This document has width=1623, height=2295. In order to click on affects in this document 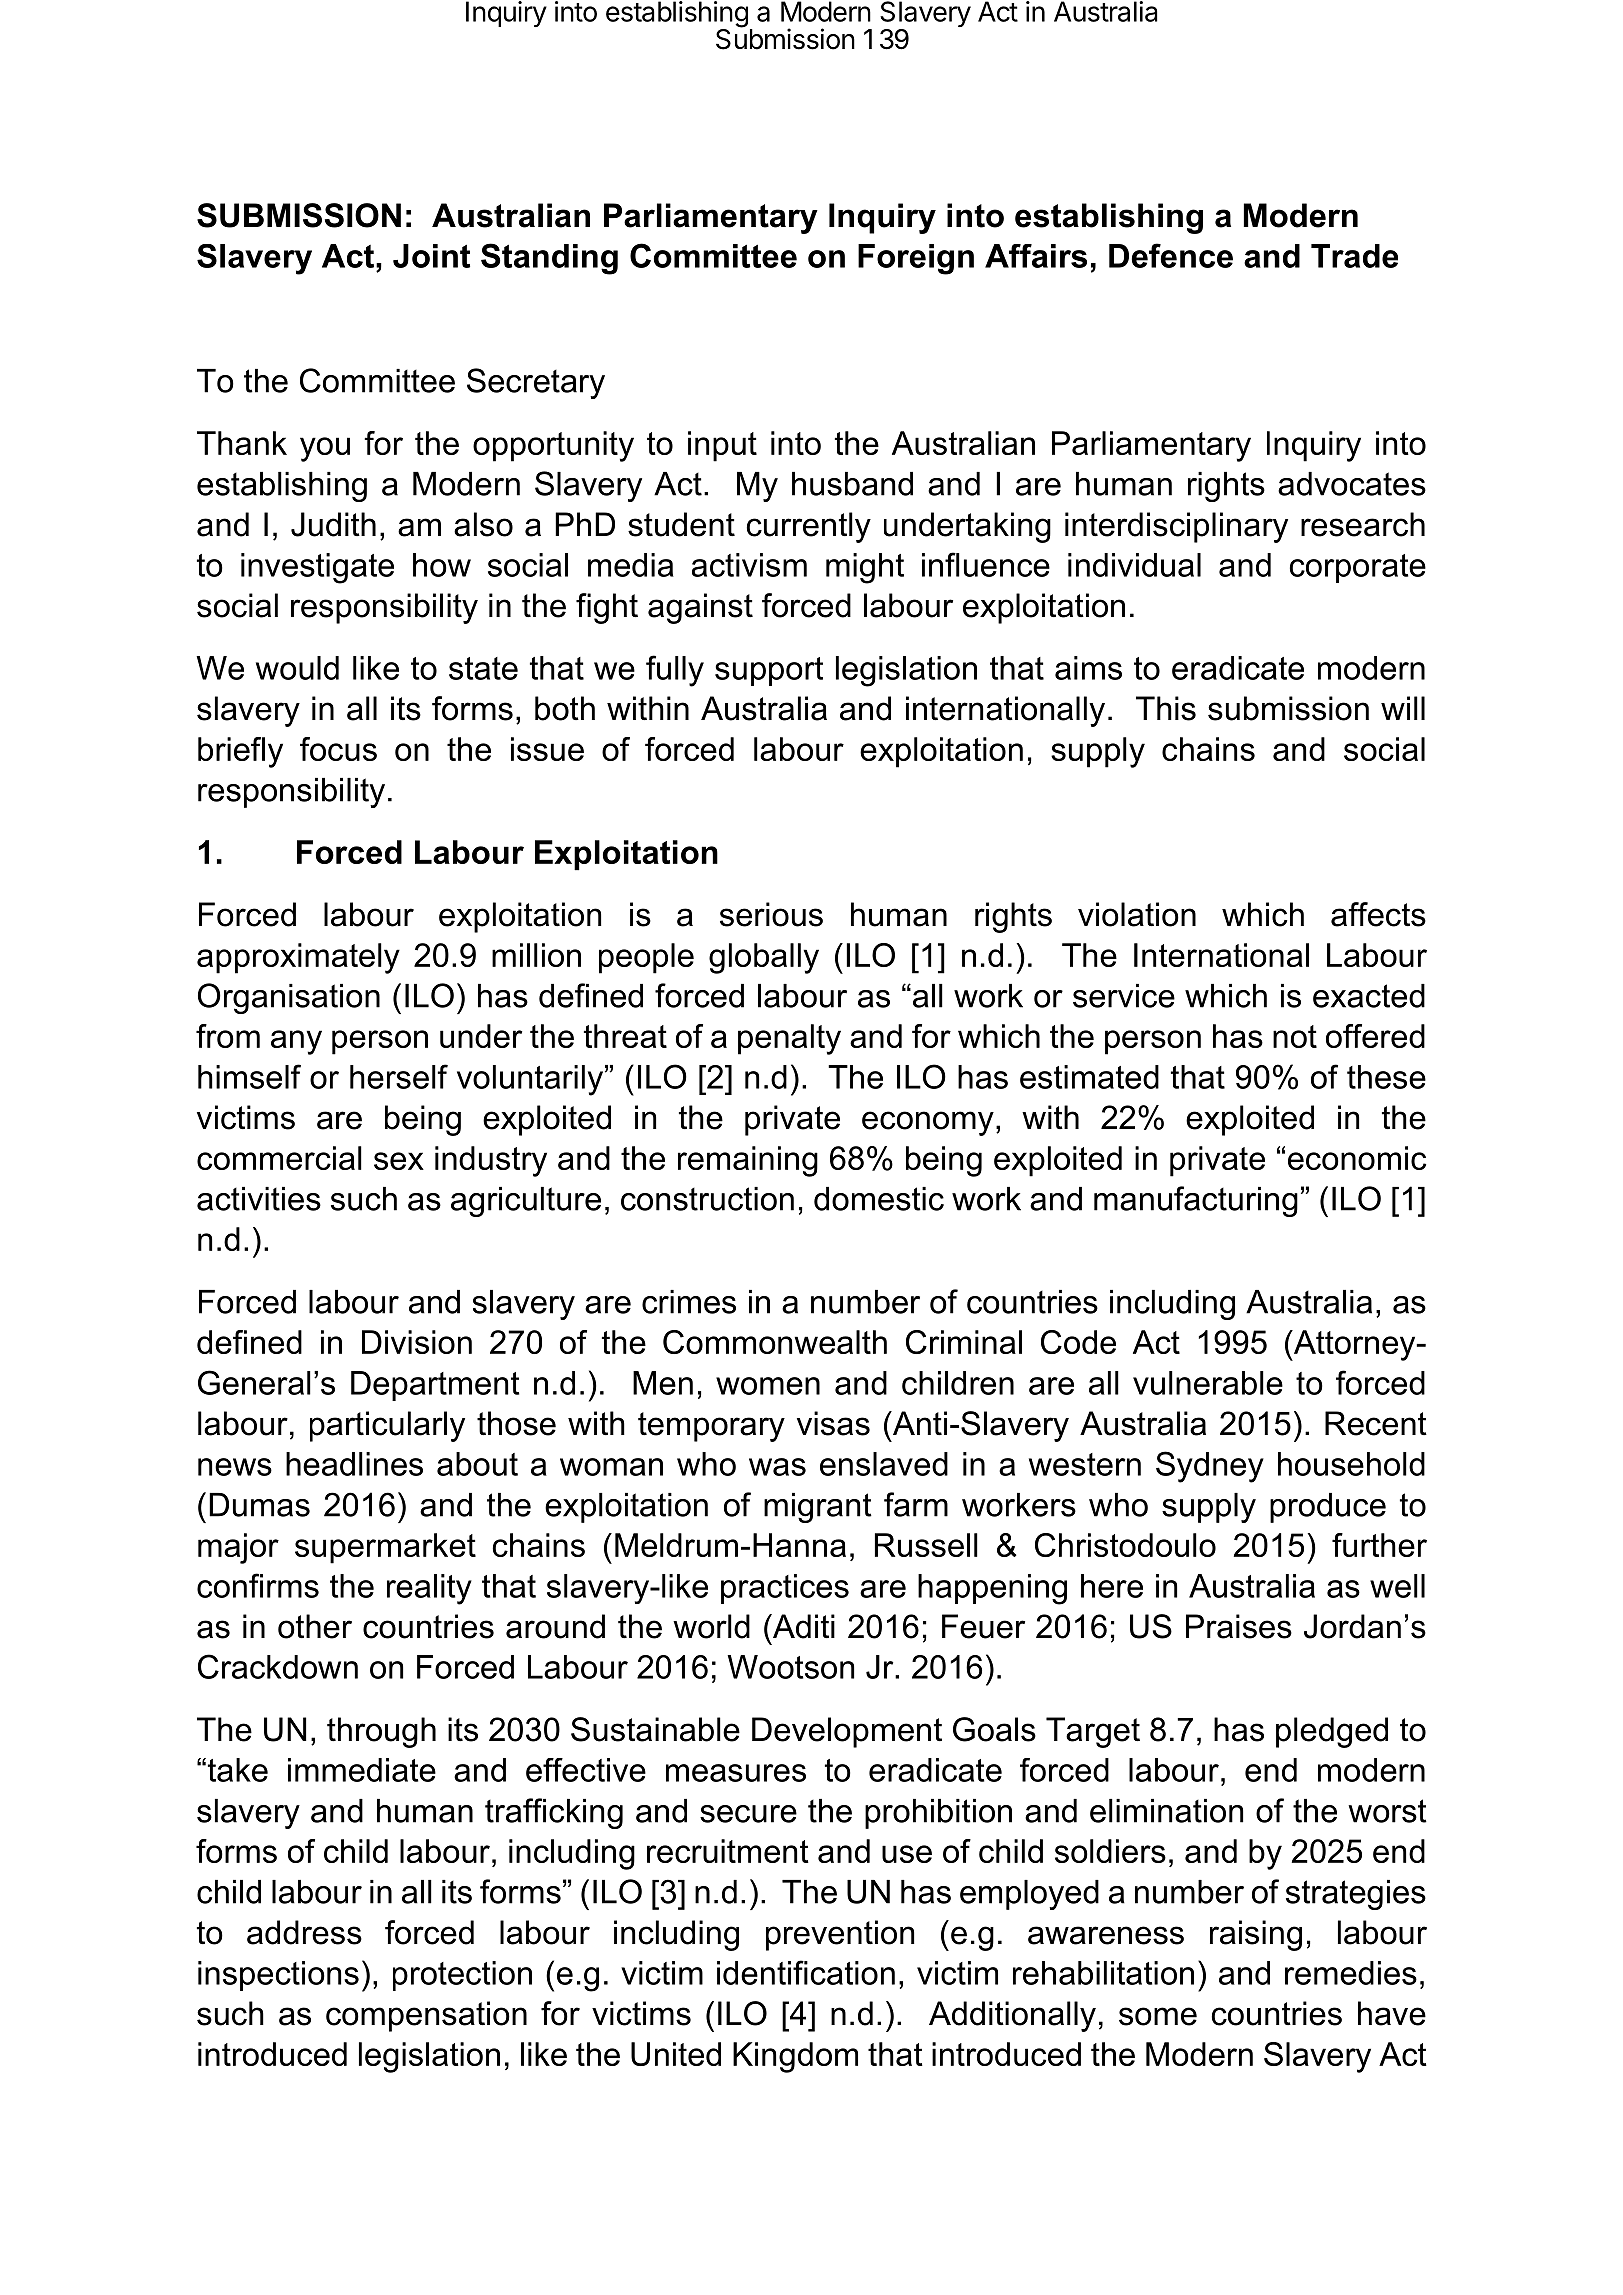, I will do `click(1378, 914)`.
